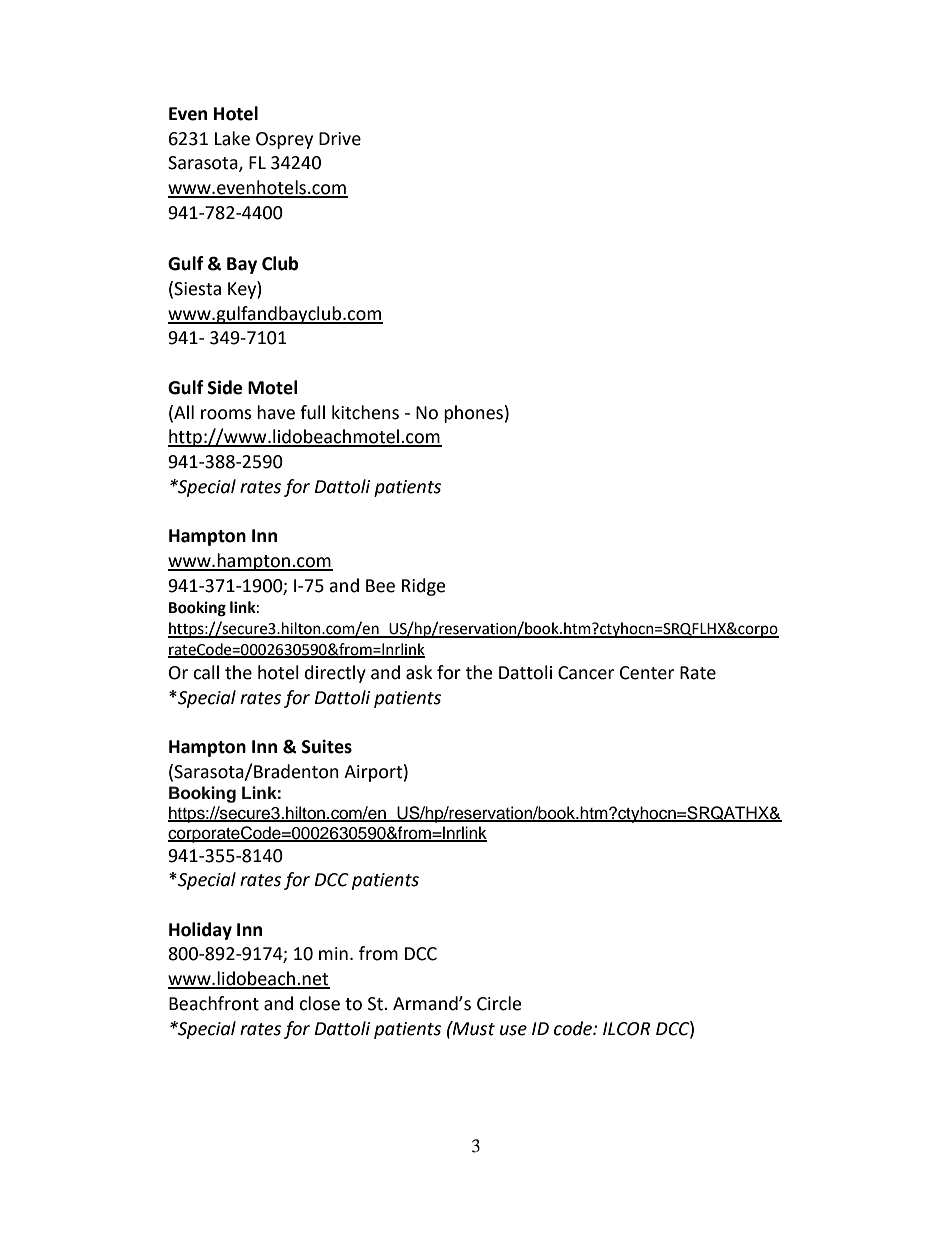 This screenshot has width=952, height=1233. What do you see at coordinates (340, 139) in the screenshot?
I see `Drive` at bounding box center [340, 139].
